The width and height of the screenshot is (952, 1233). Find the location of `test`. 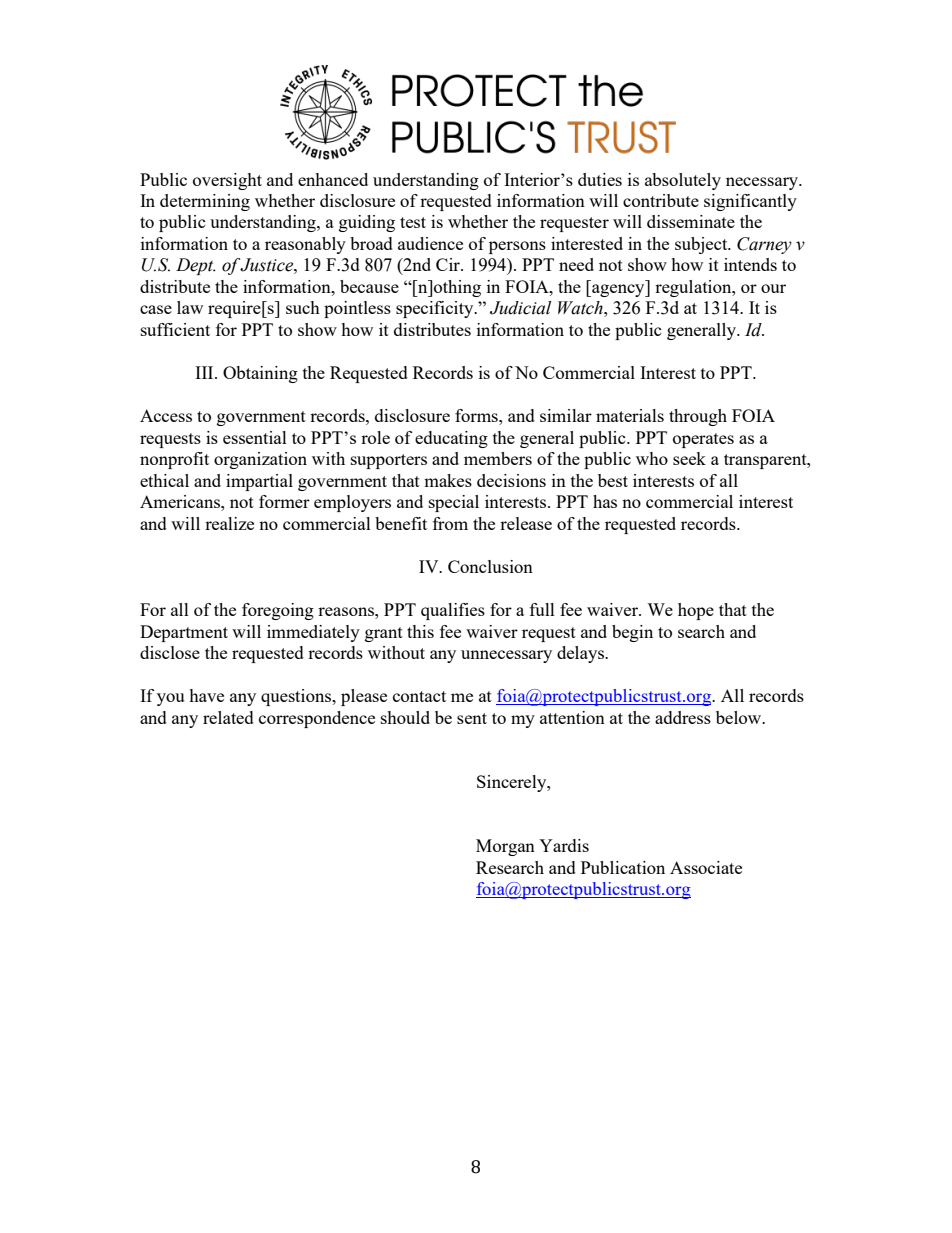

test is located at coordinates (413, 222).
